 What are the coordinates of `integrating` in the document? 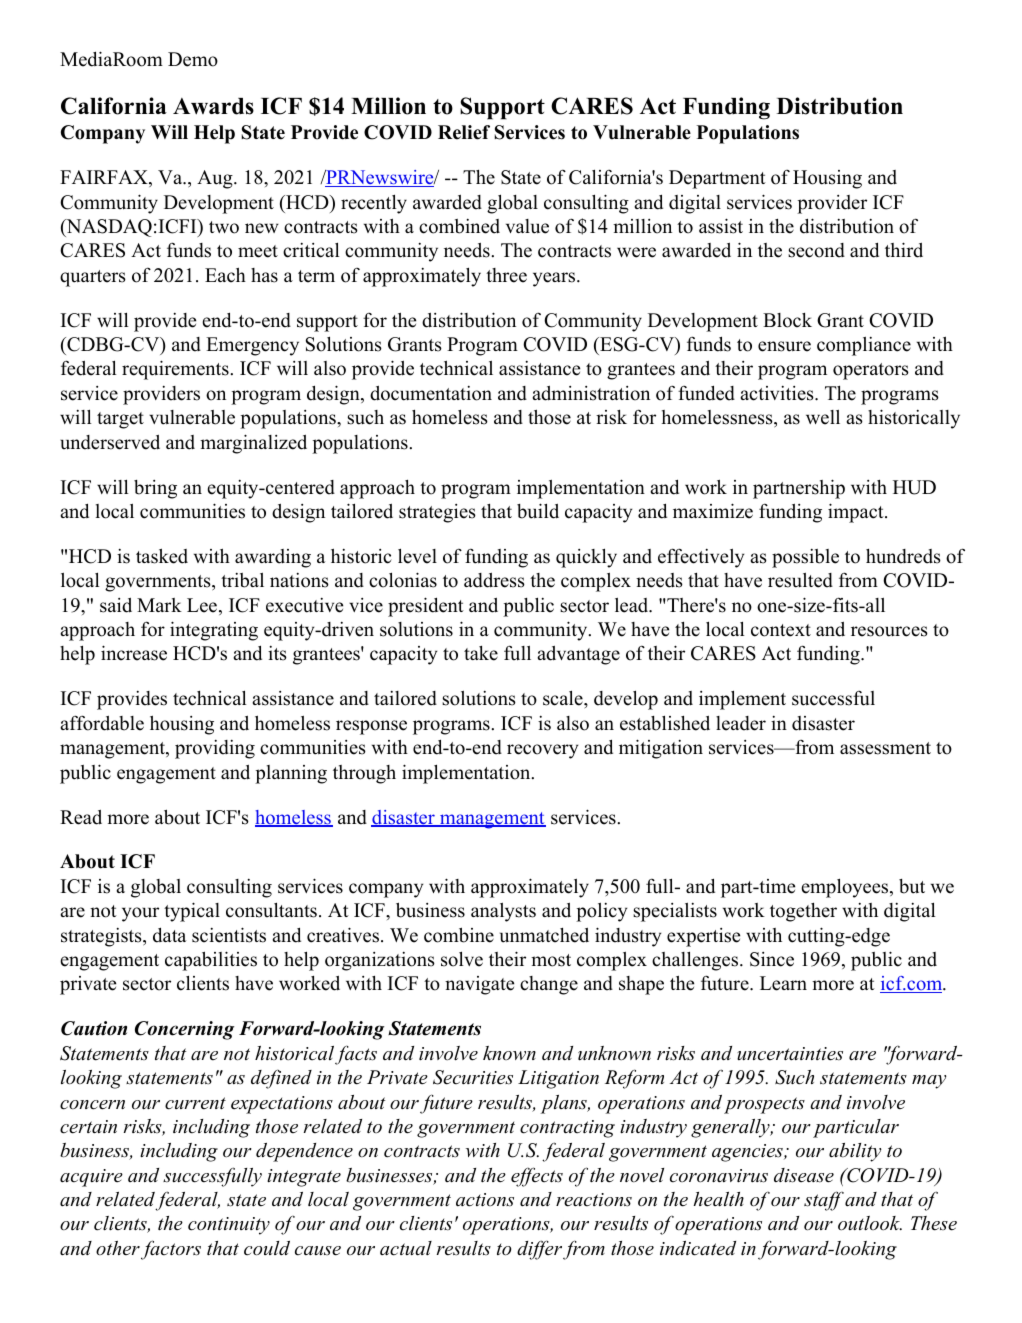 It's located at (214, 631).
